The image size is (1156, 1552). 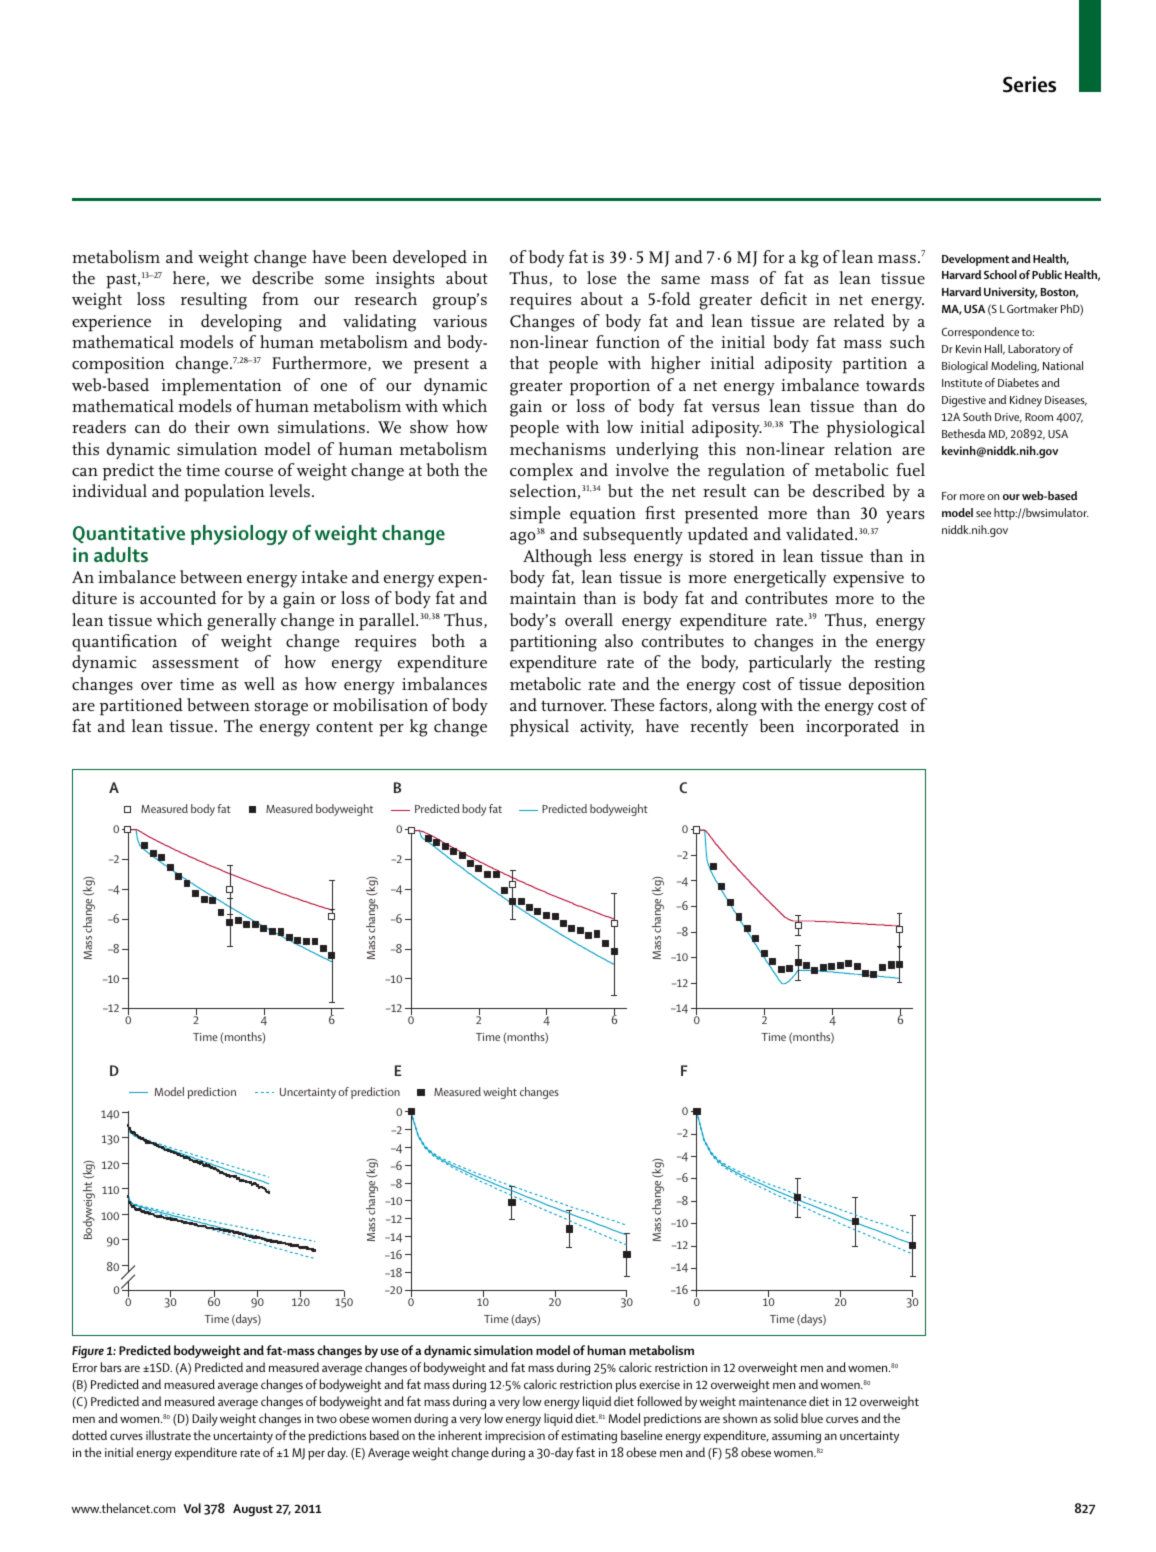 I want to click on Daily, so click(x=205, y=1419).
